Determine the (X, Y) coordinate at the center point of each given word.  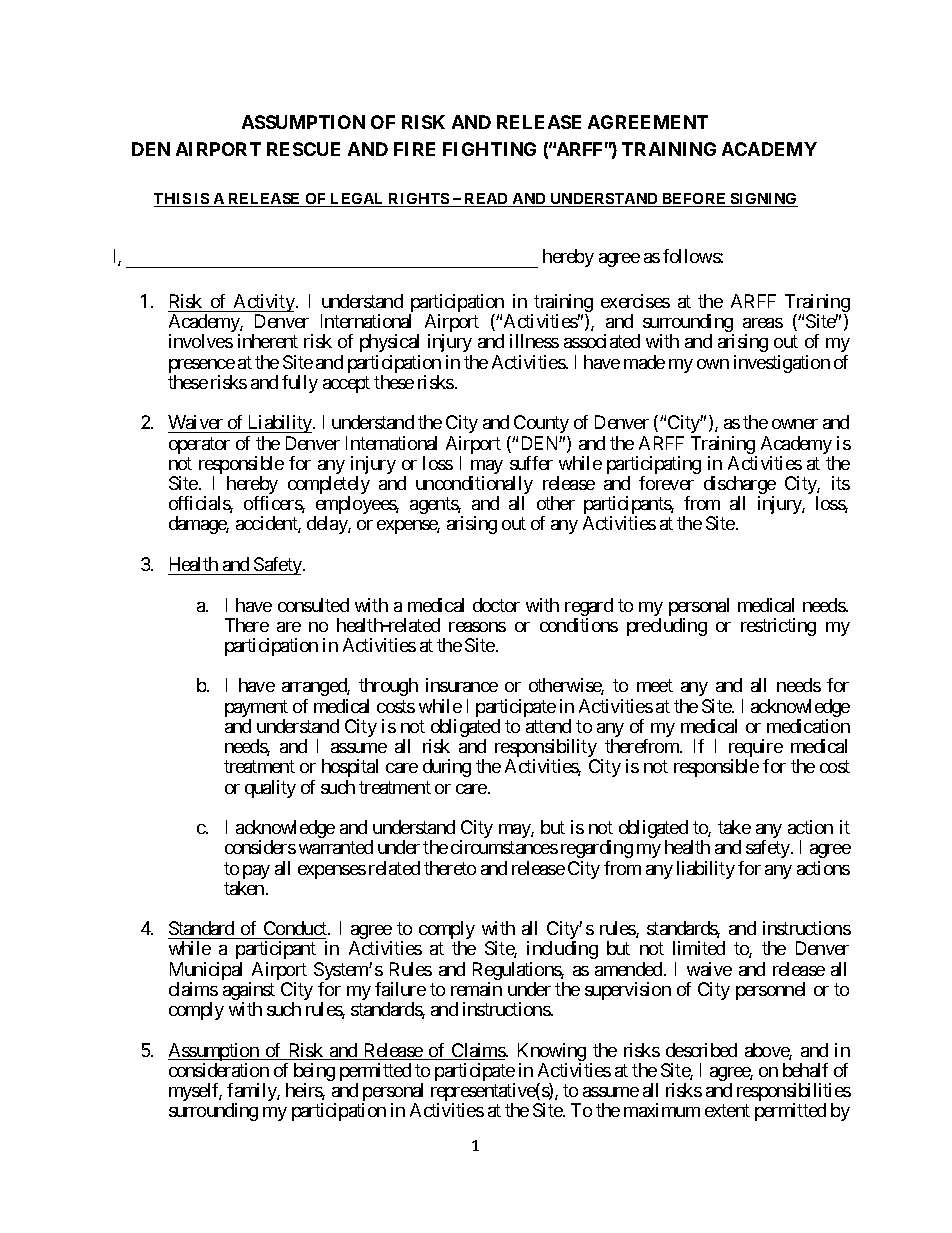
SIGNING (763, 200)
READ (486, 198)
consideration (219, 1070)
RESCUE (303, 149)
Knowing (552, 1053)
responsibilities (794, 1093)
